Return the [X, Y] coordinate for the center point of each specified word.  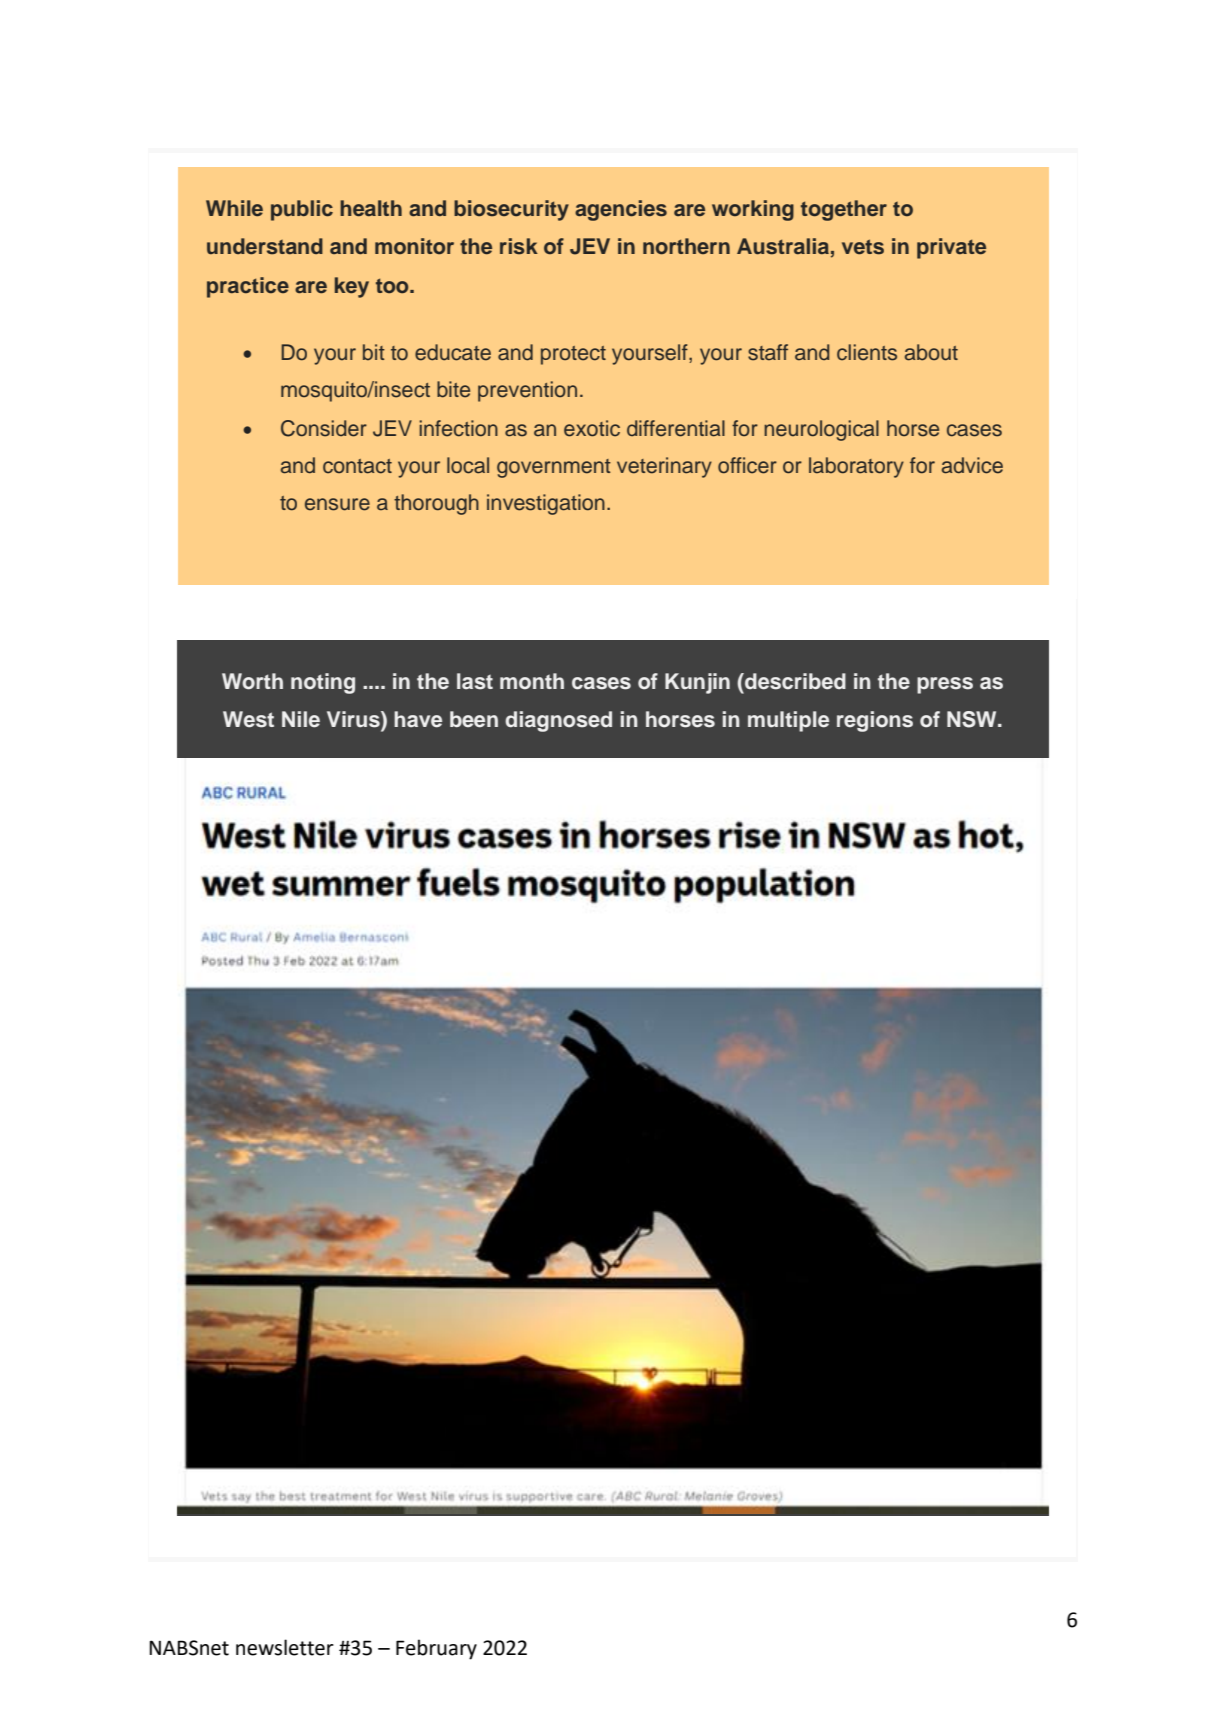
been [474, 719]
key [352, 287]
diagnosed [558, 721]
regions [875, 721]
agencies [621, 210]
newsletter [285, 1647]
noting [323, 683]
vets [863, 247]
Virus [354, 720]
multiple [788, 721]
